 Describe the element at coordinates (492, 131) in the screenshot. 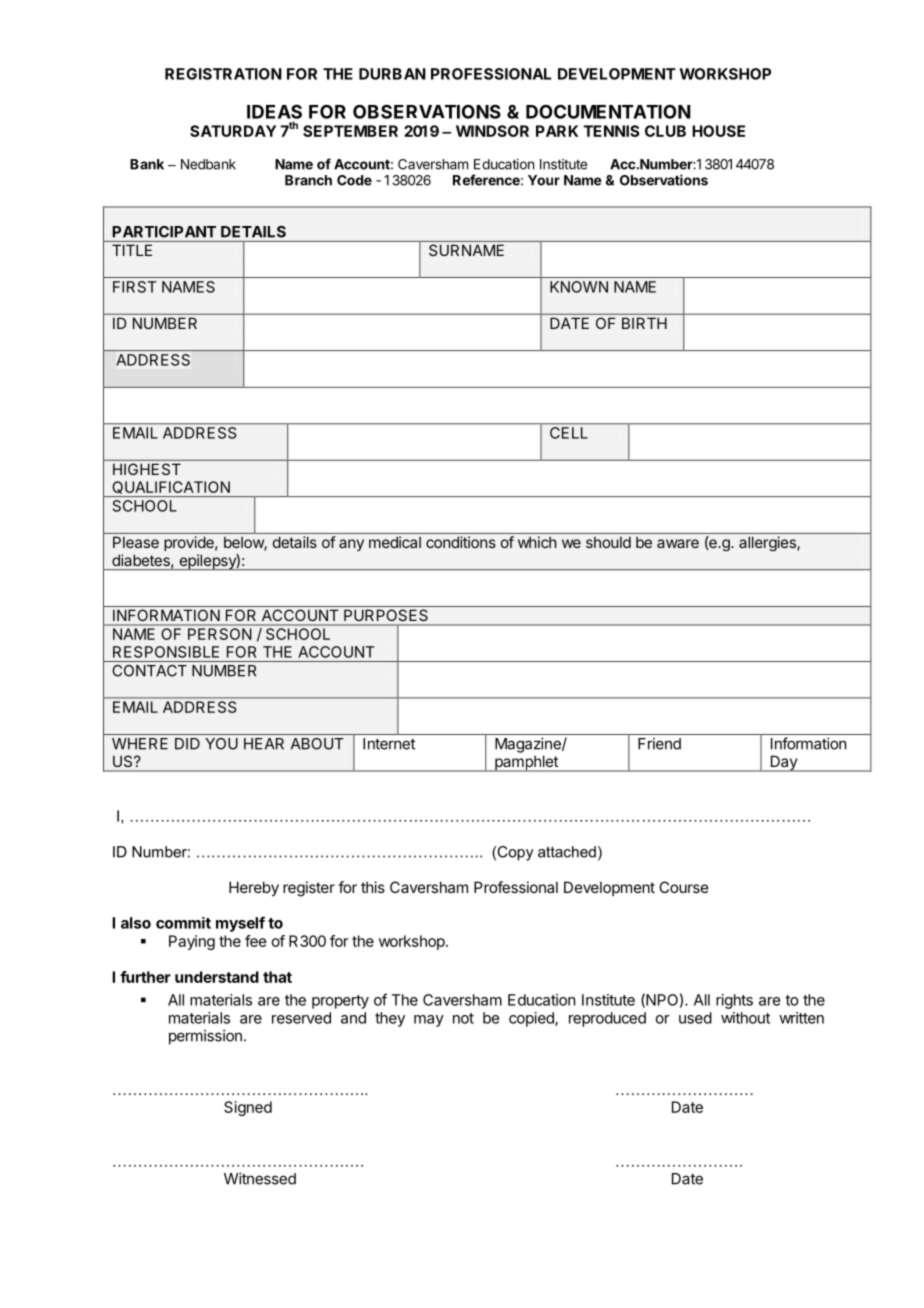

I see `WINDSOR` at that location.
